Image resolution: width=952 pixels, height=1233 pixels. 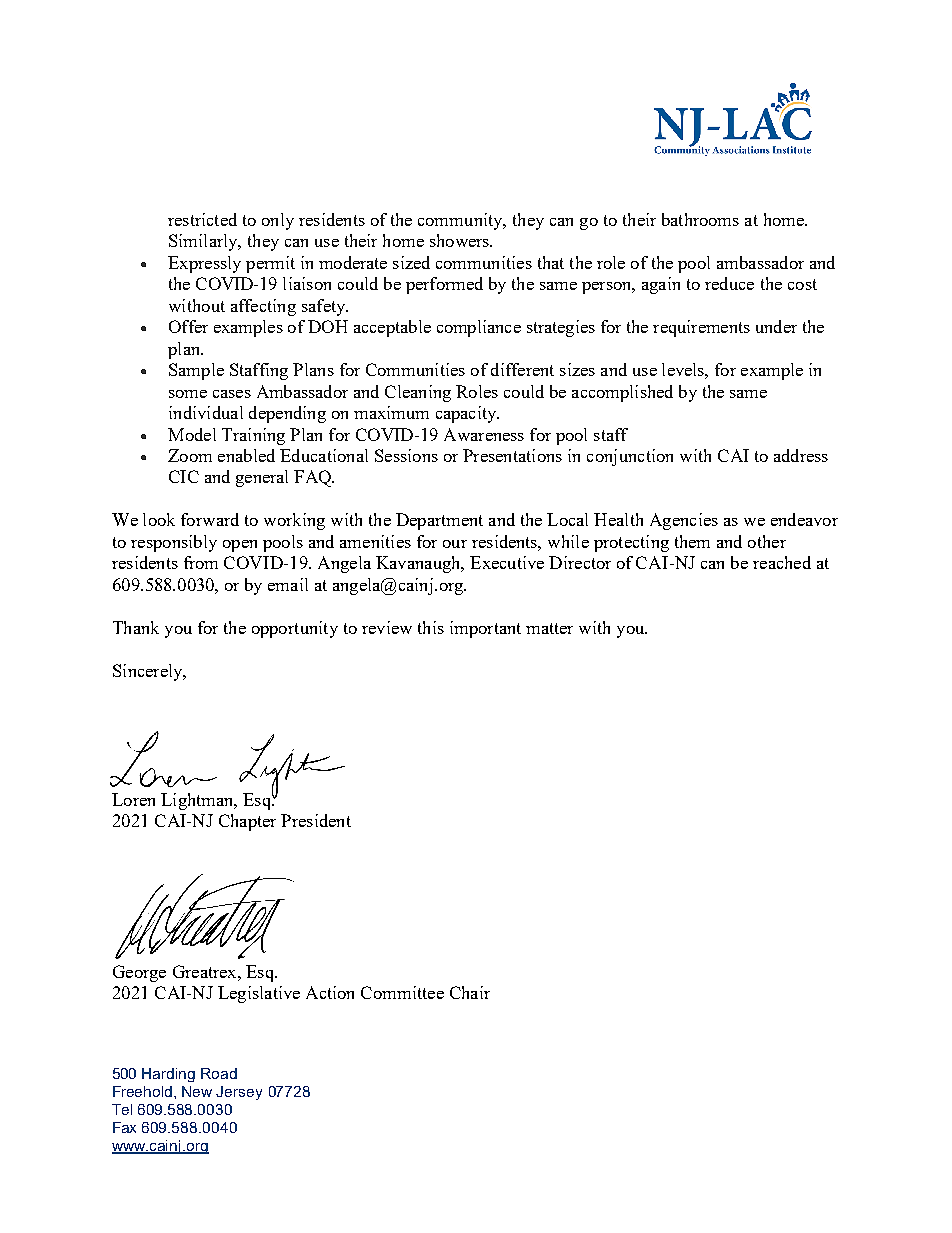 I want to click on forward, so click(x=210, y=519).
